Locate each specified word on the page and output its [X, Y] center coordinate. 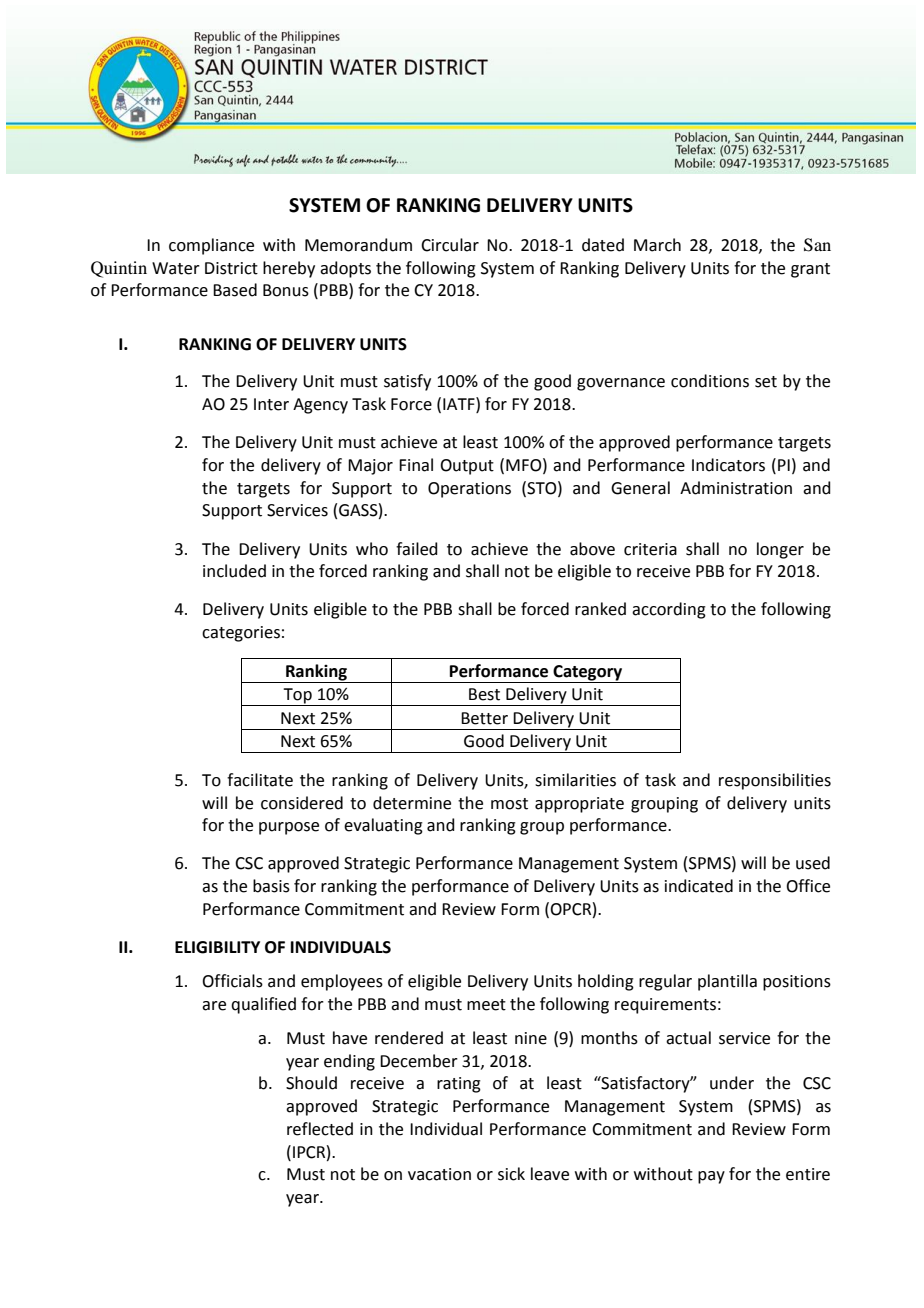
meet [486, 1005]
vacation [439, 1174]
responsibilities [775, 781]
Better [484, 718]
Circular [450, 245]
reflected [320, 1129]
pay [711, 1177]
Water [176, 268]
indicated [699, 886]
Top [297, 697]
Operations [469, 490]
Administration [736, 488]
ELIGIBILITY [217, 947]
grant [810, 270]
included [234, 571]
